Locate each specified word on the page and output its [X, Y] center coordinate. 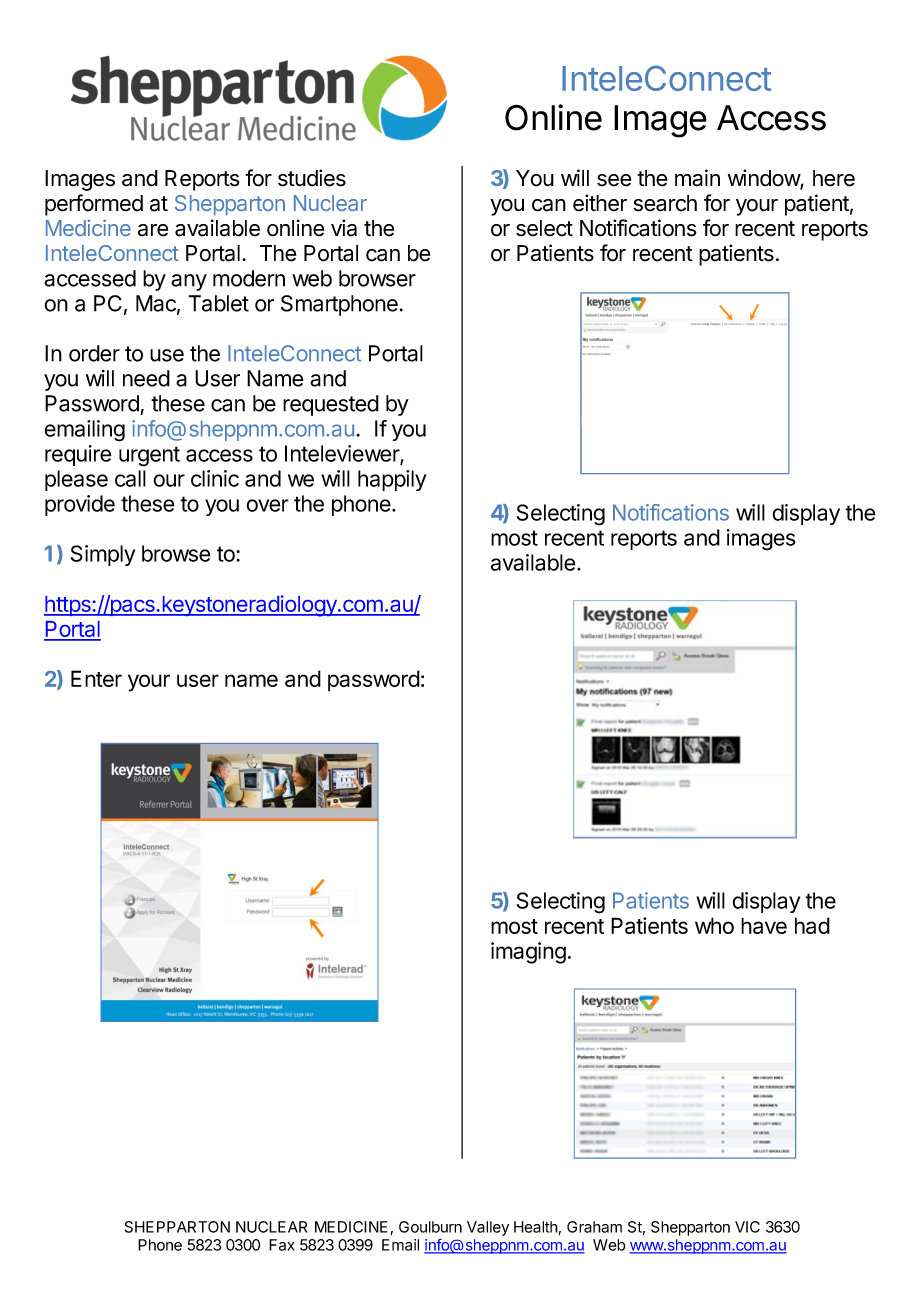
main [697, 178]
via [344, 228]
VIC [747, 1227]
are [153, 230]
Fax [282, 1245]
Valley [488, 1228]
